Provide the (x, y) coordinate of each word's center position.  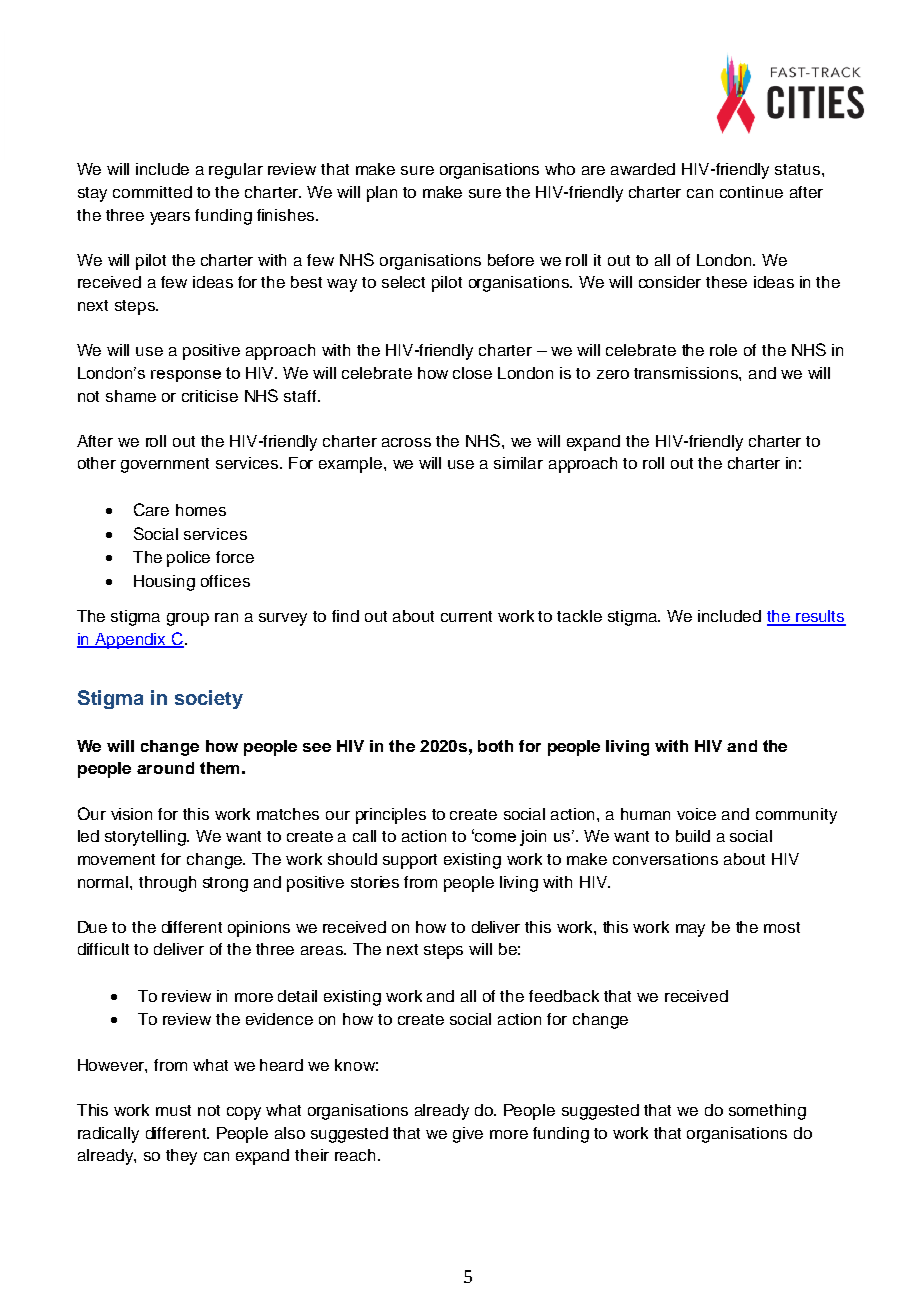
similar (518, 463)
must (173, 1110)
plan (382, 194)
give (468, 1135)
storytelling (146, 838)
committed (152, 192)
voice (696, 814)
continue (751, 192)
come (494, 837)
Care (151, 509)
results (820, 617)
